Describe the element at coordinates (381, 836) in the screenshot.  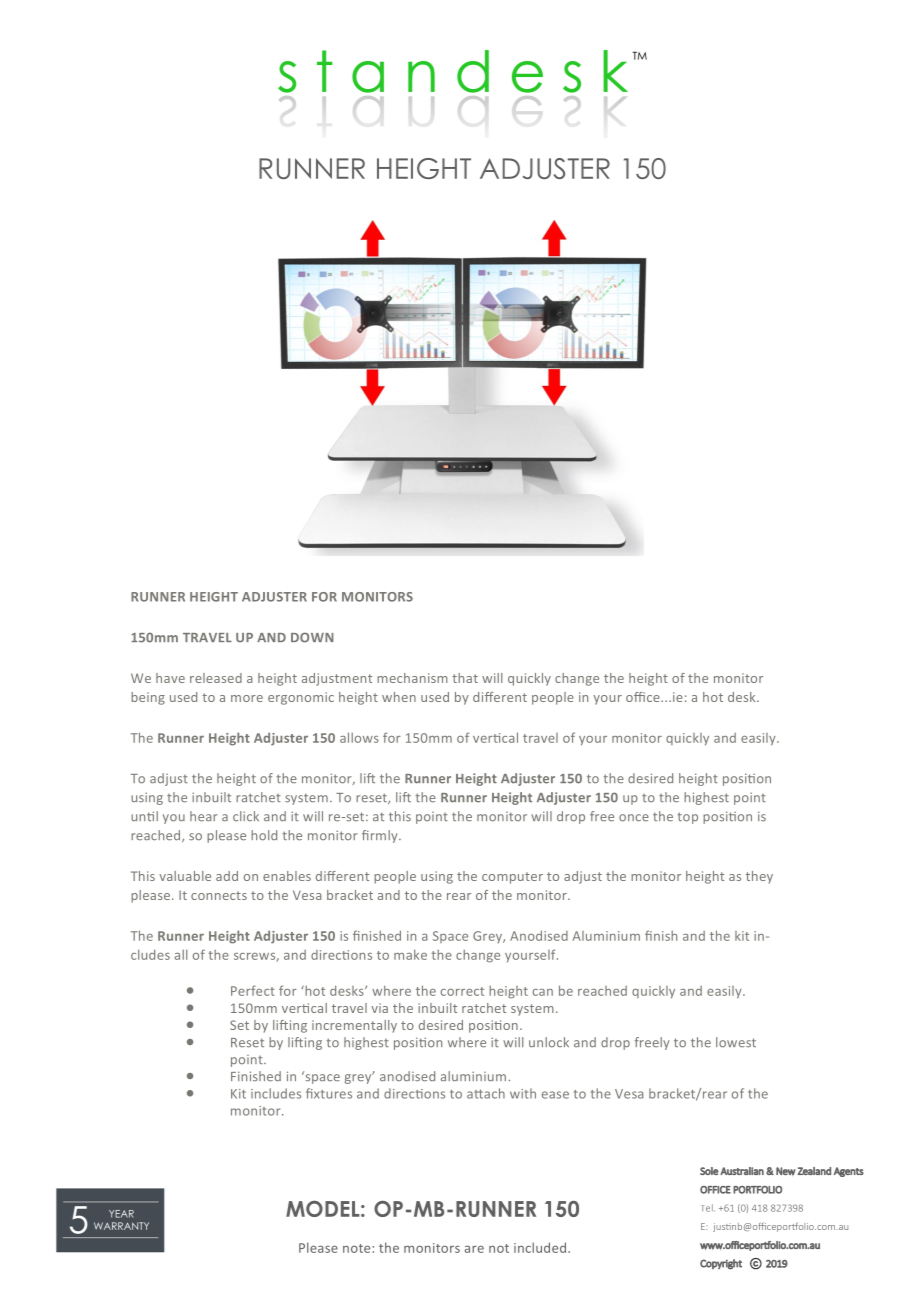
I see `firmly` at that location.
